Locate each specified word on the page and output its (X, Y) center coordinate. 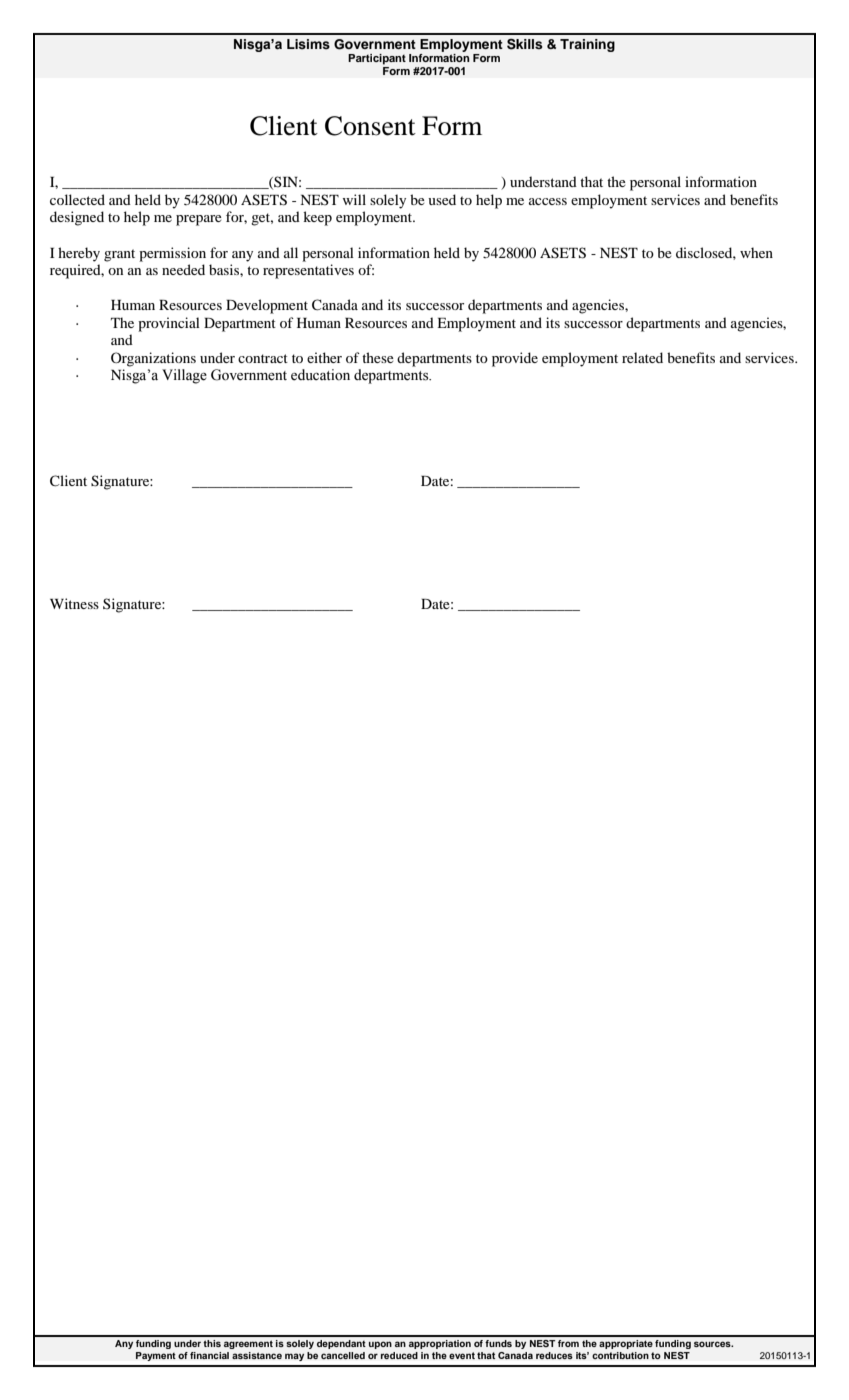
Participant (377, 59)
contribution (620, 1355)
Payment (156, 1356)
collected (77, 199)
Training (587, 45)
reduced (399, 1355)
